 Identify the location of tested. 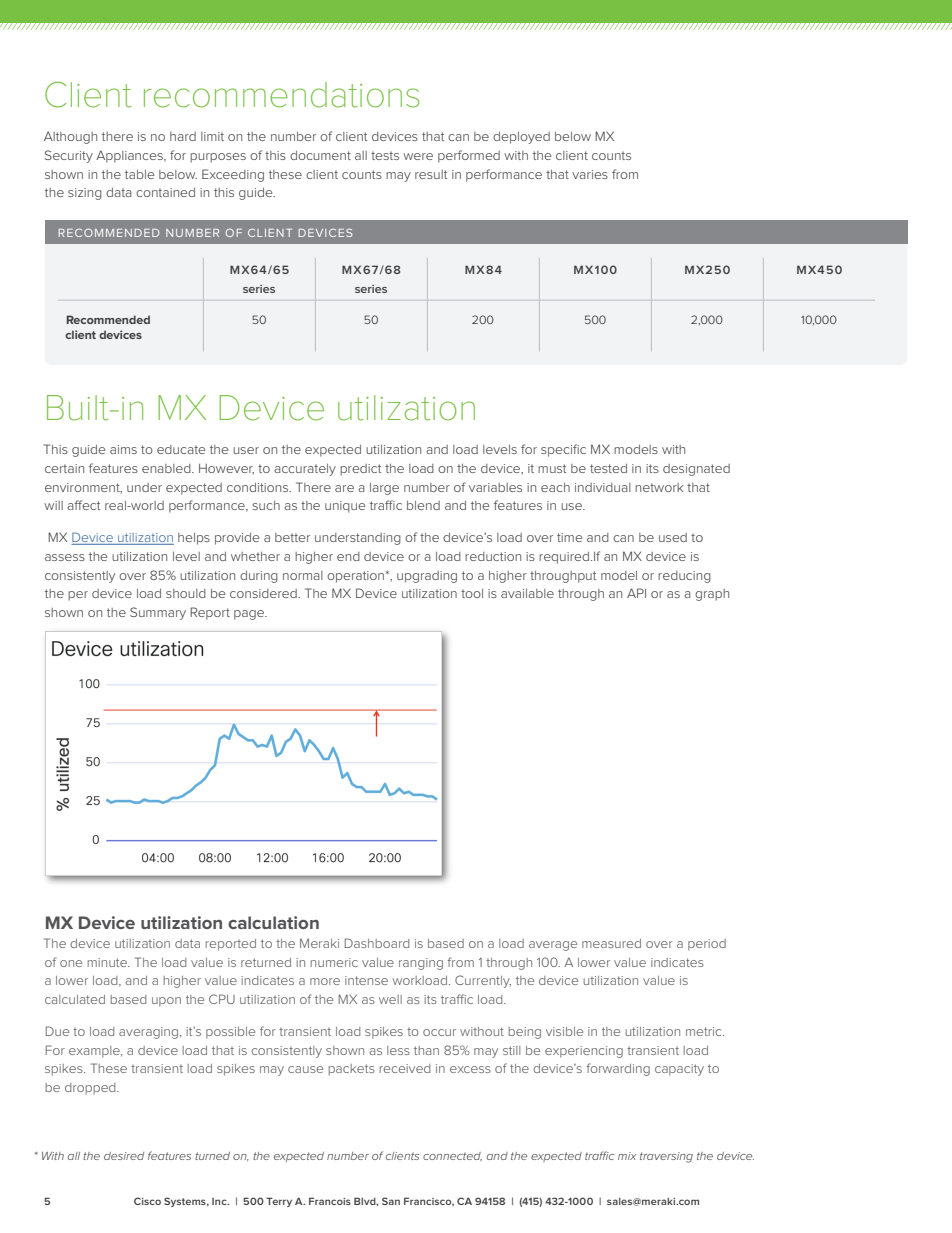
(608, 468).
